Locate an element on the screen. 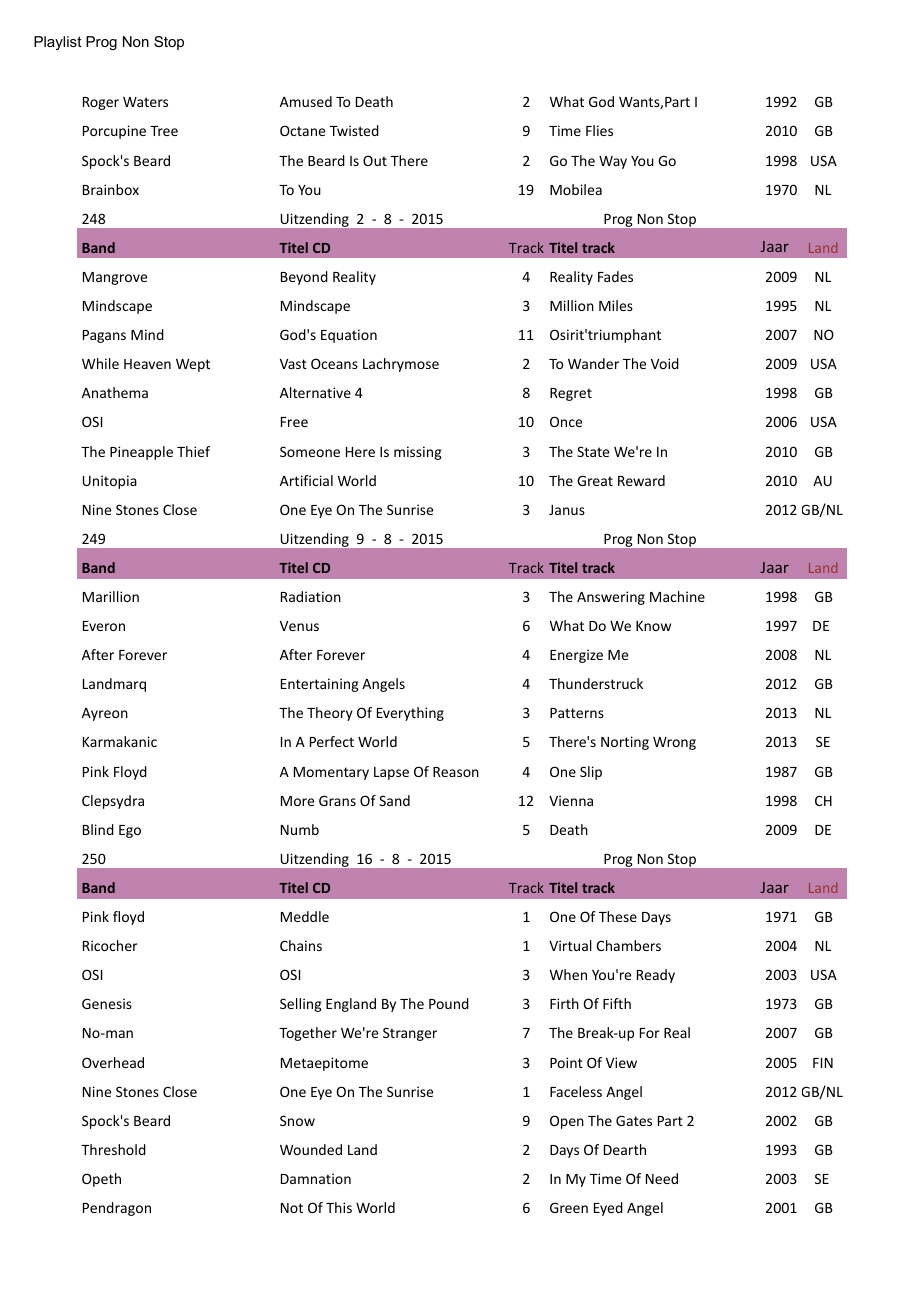 This screenshot has width=924, height=1308. Everything is located at coordinates (410, 714).
